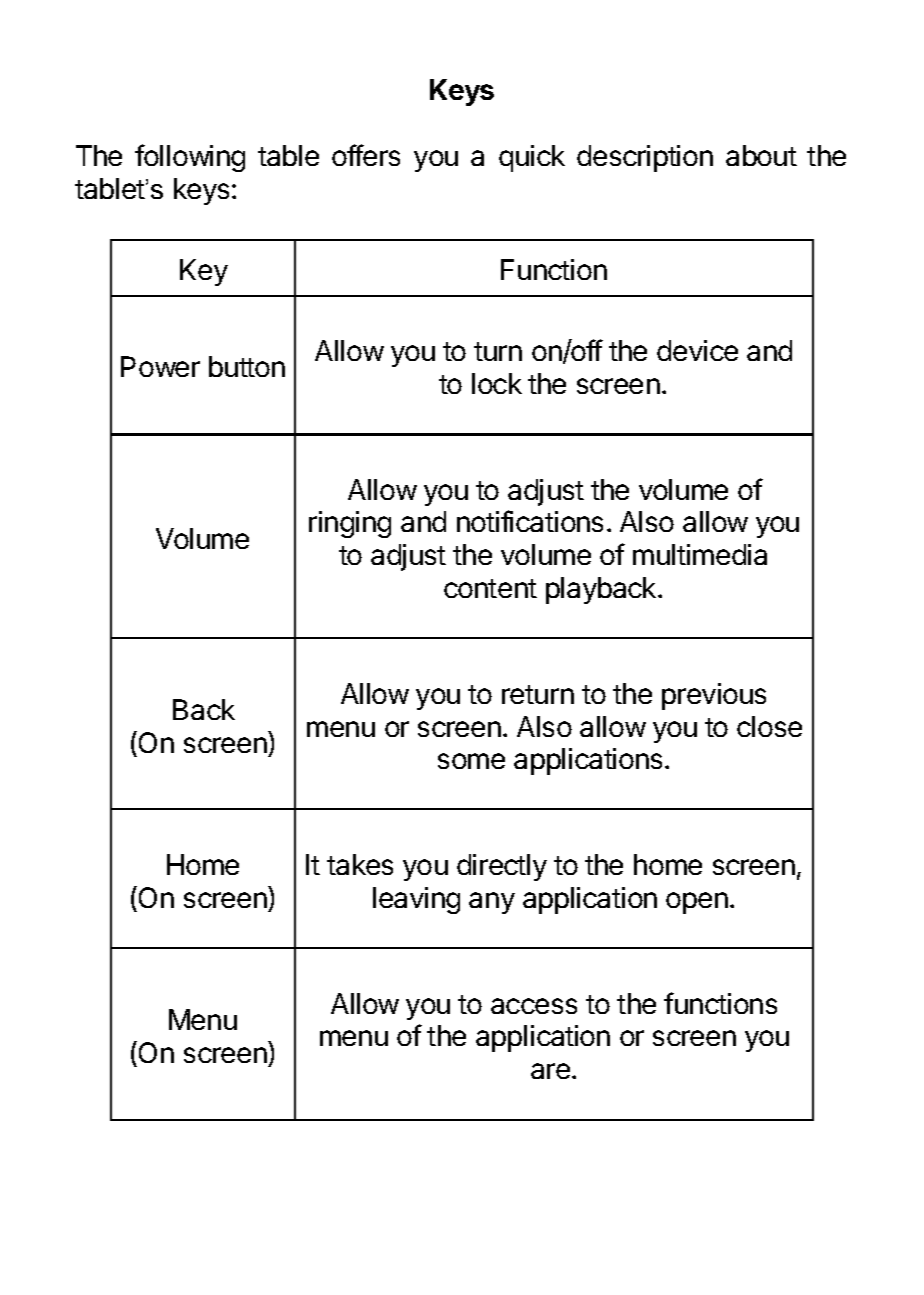 The image size is (924, 1295). Describe the element at coordinates (490, 588) in the screenshot. I see `content` at that location.
